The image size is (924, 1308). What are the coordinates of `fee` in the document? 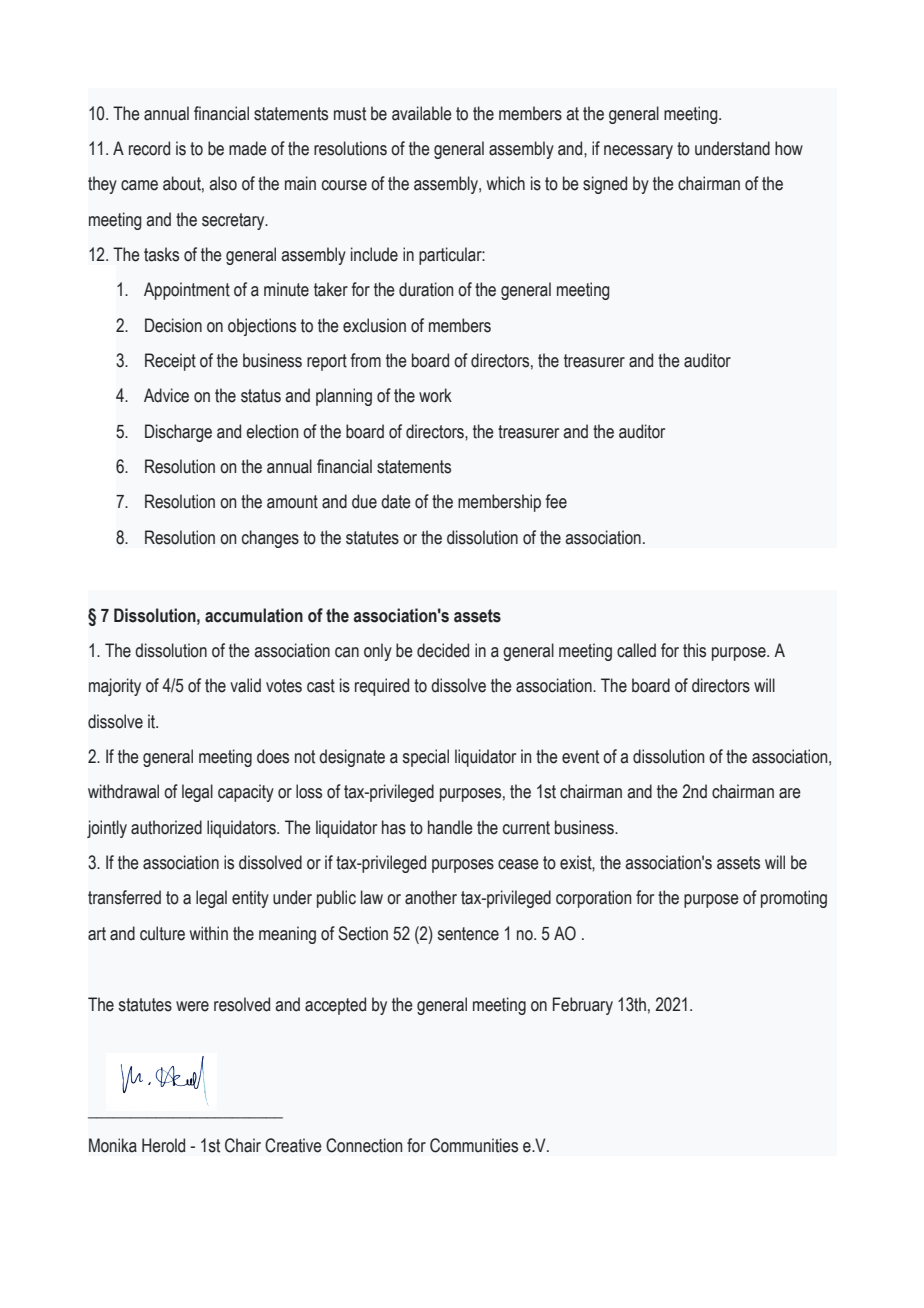 It's located at (556, 501).
